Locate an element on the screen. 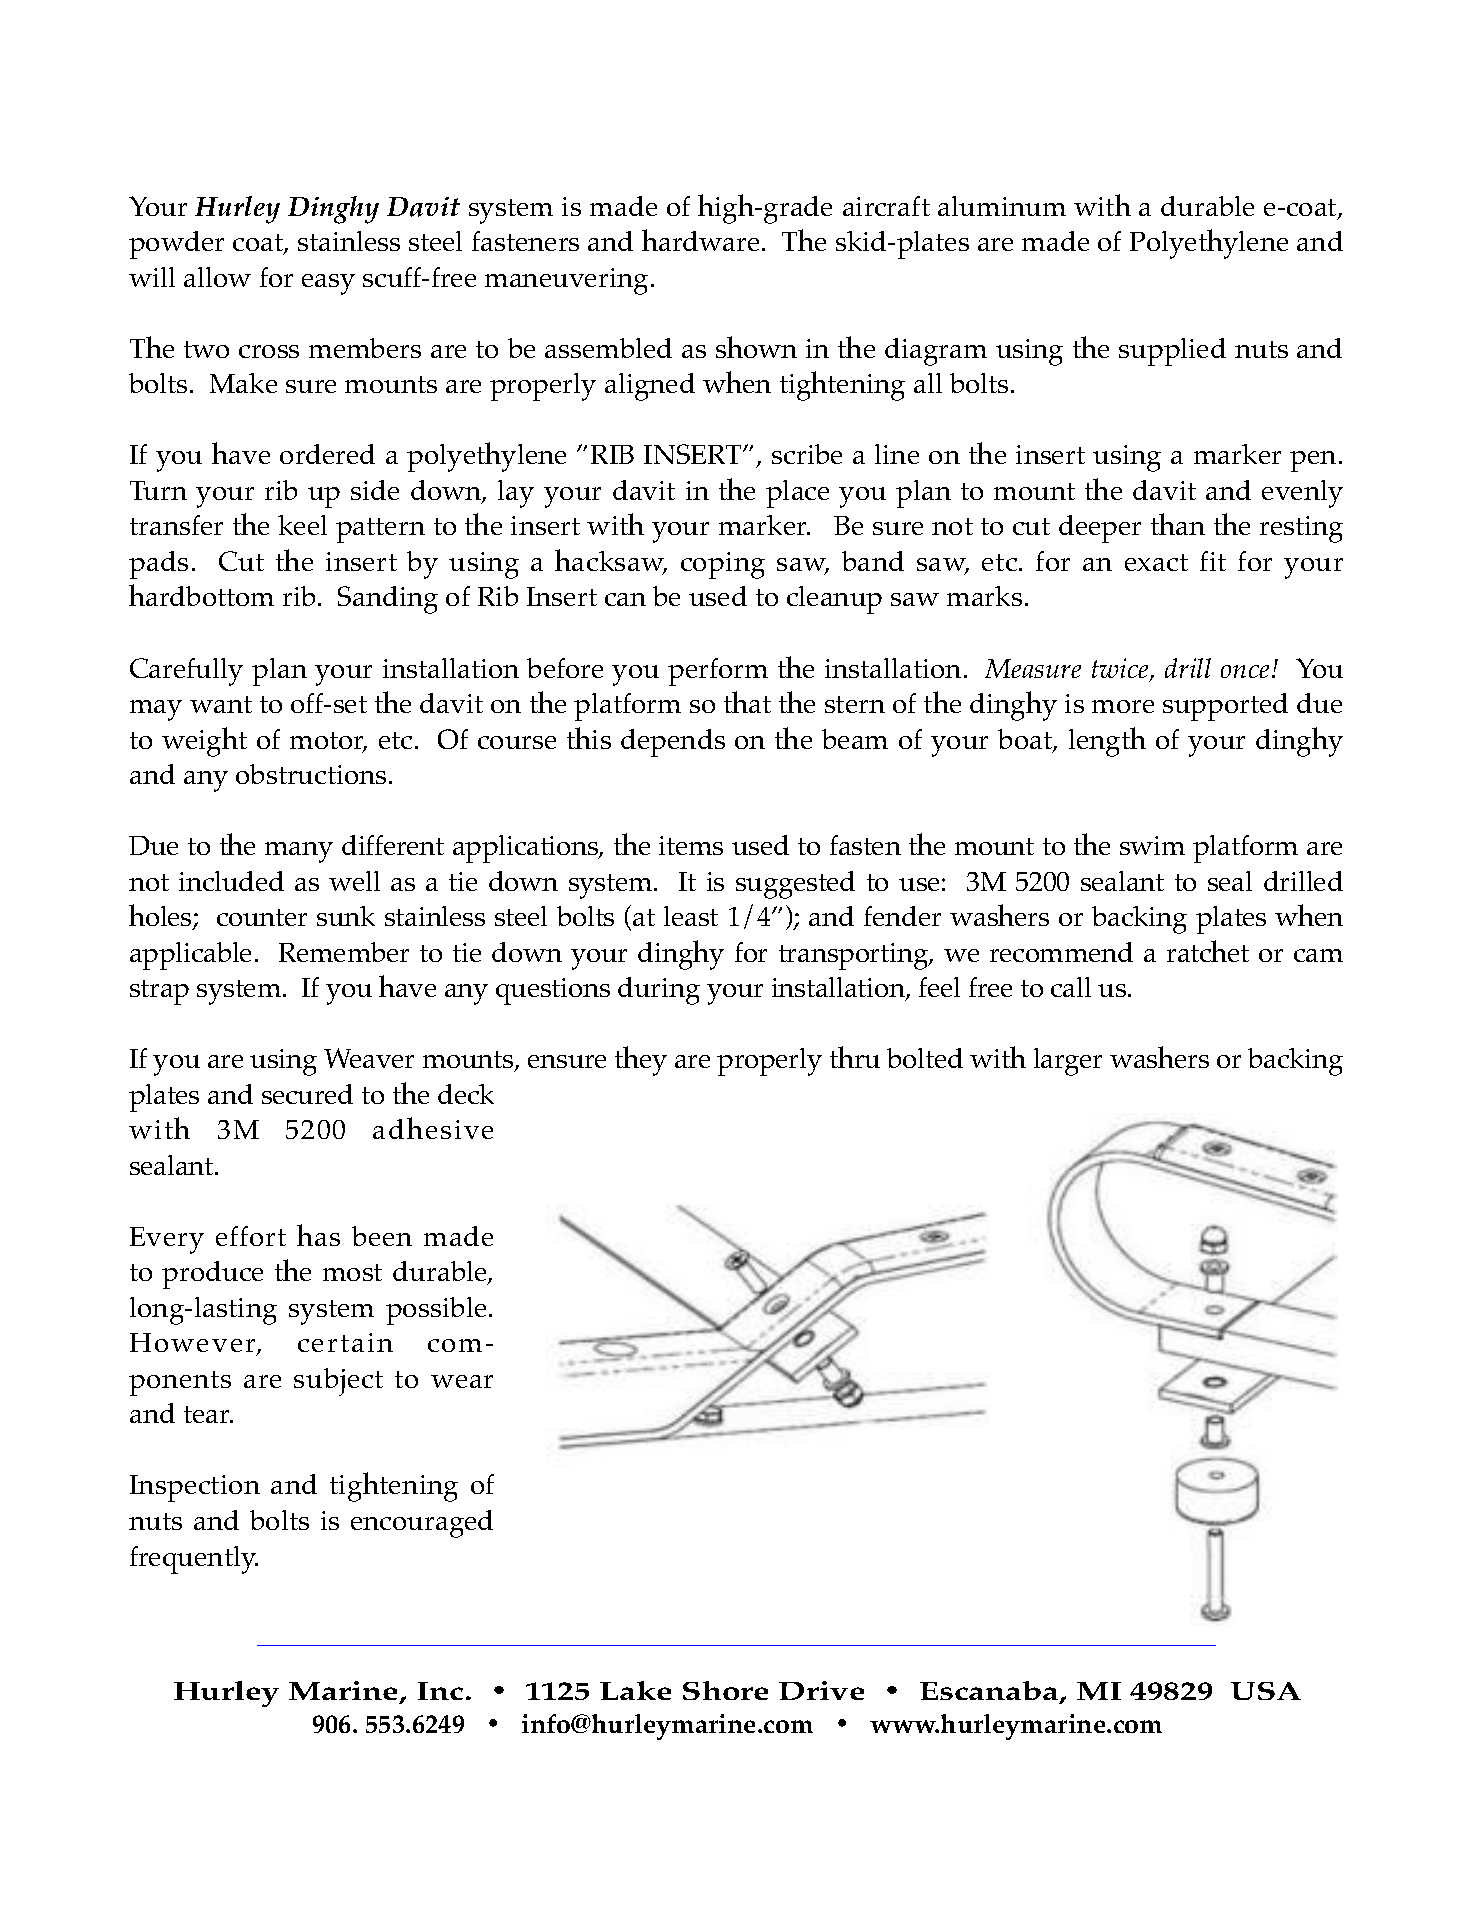  usa is located at coordinates (1266, 1691).
